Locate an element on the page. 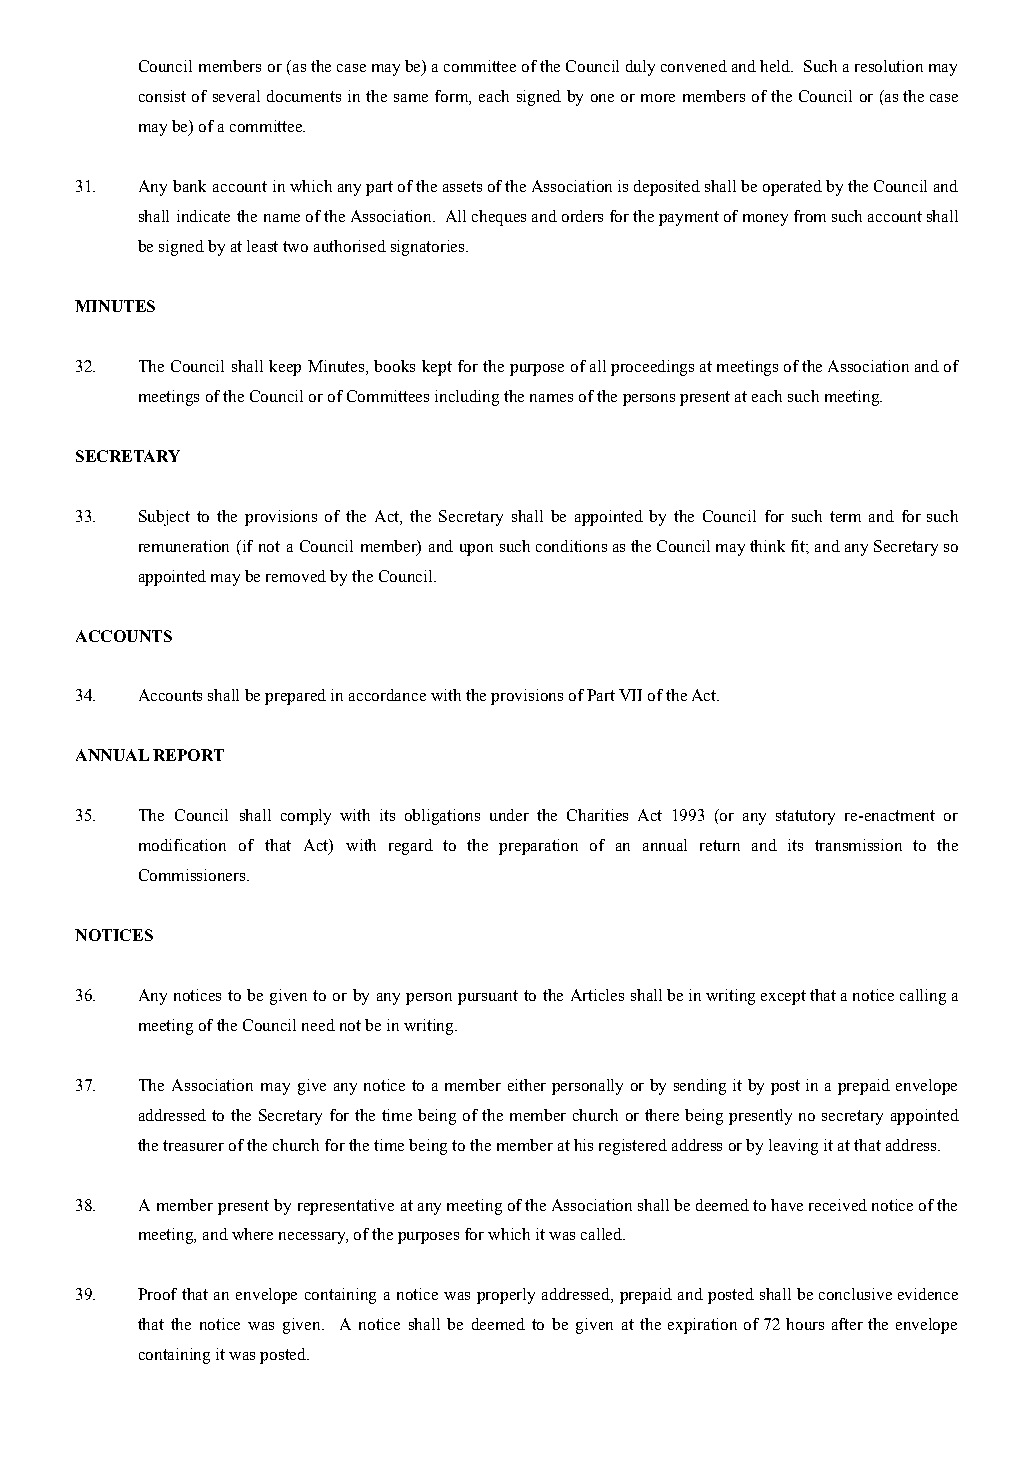 This document has height=1462, width=1035. including is located at coordinates (467, 398).
